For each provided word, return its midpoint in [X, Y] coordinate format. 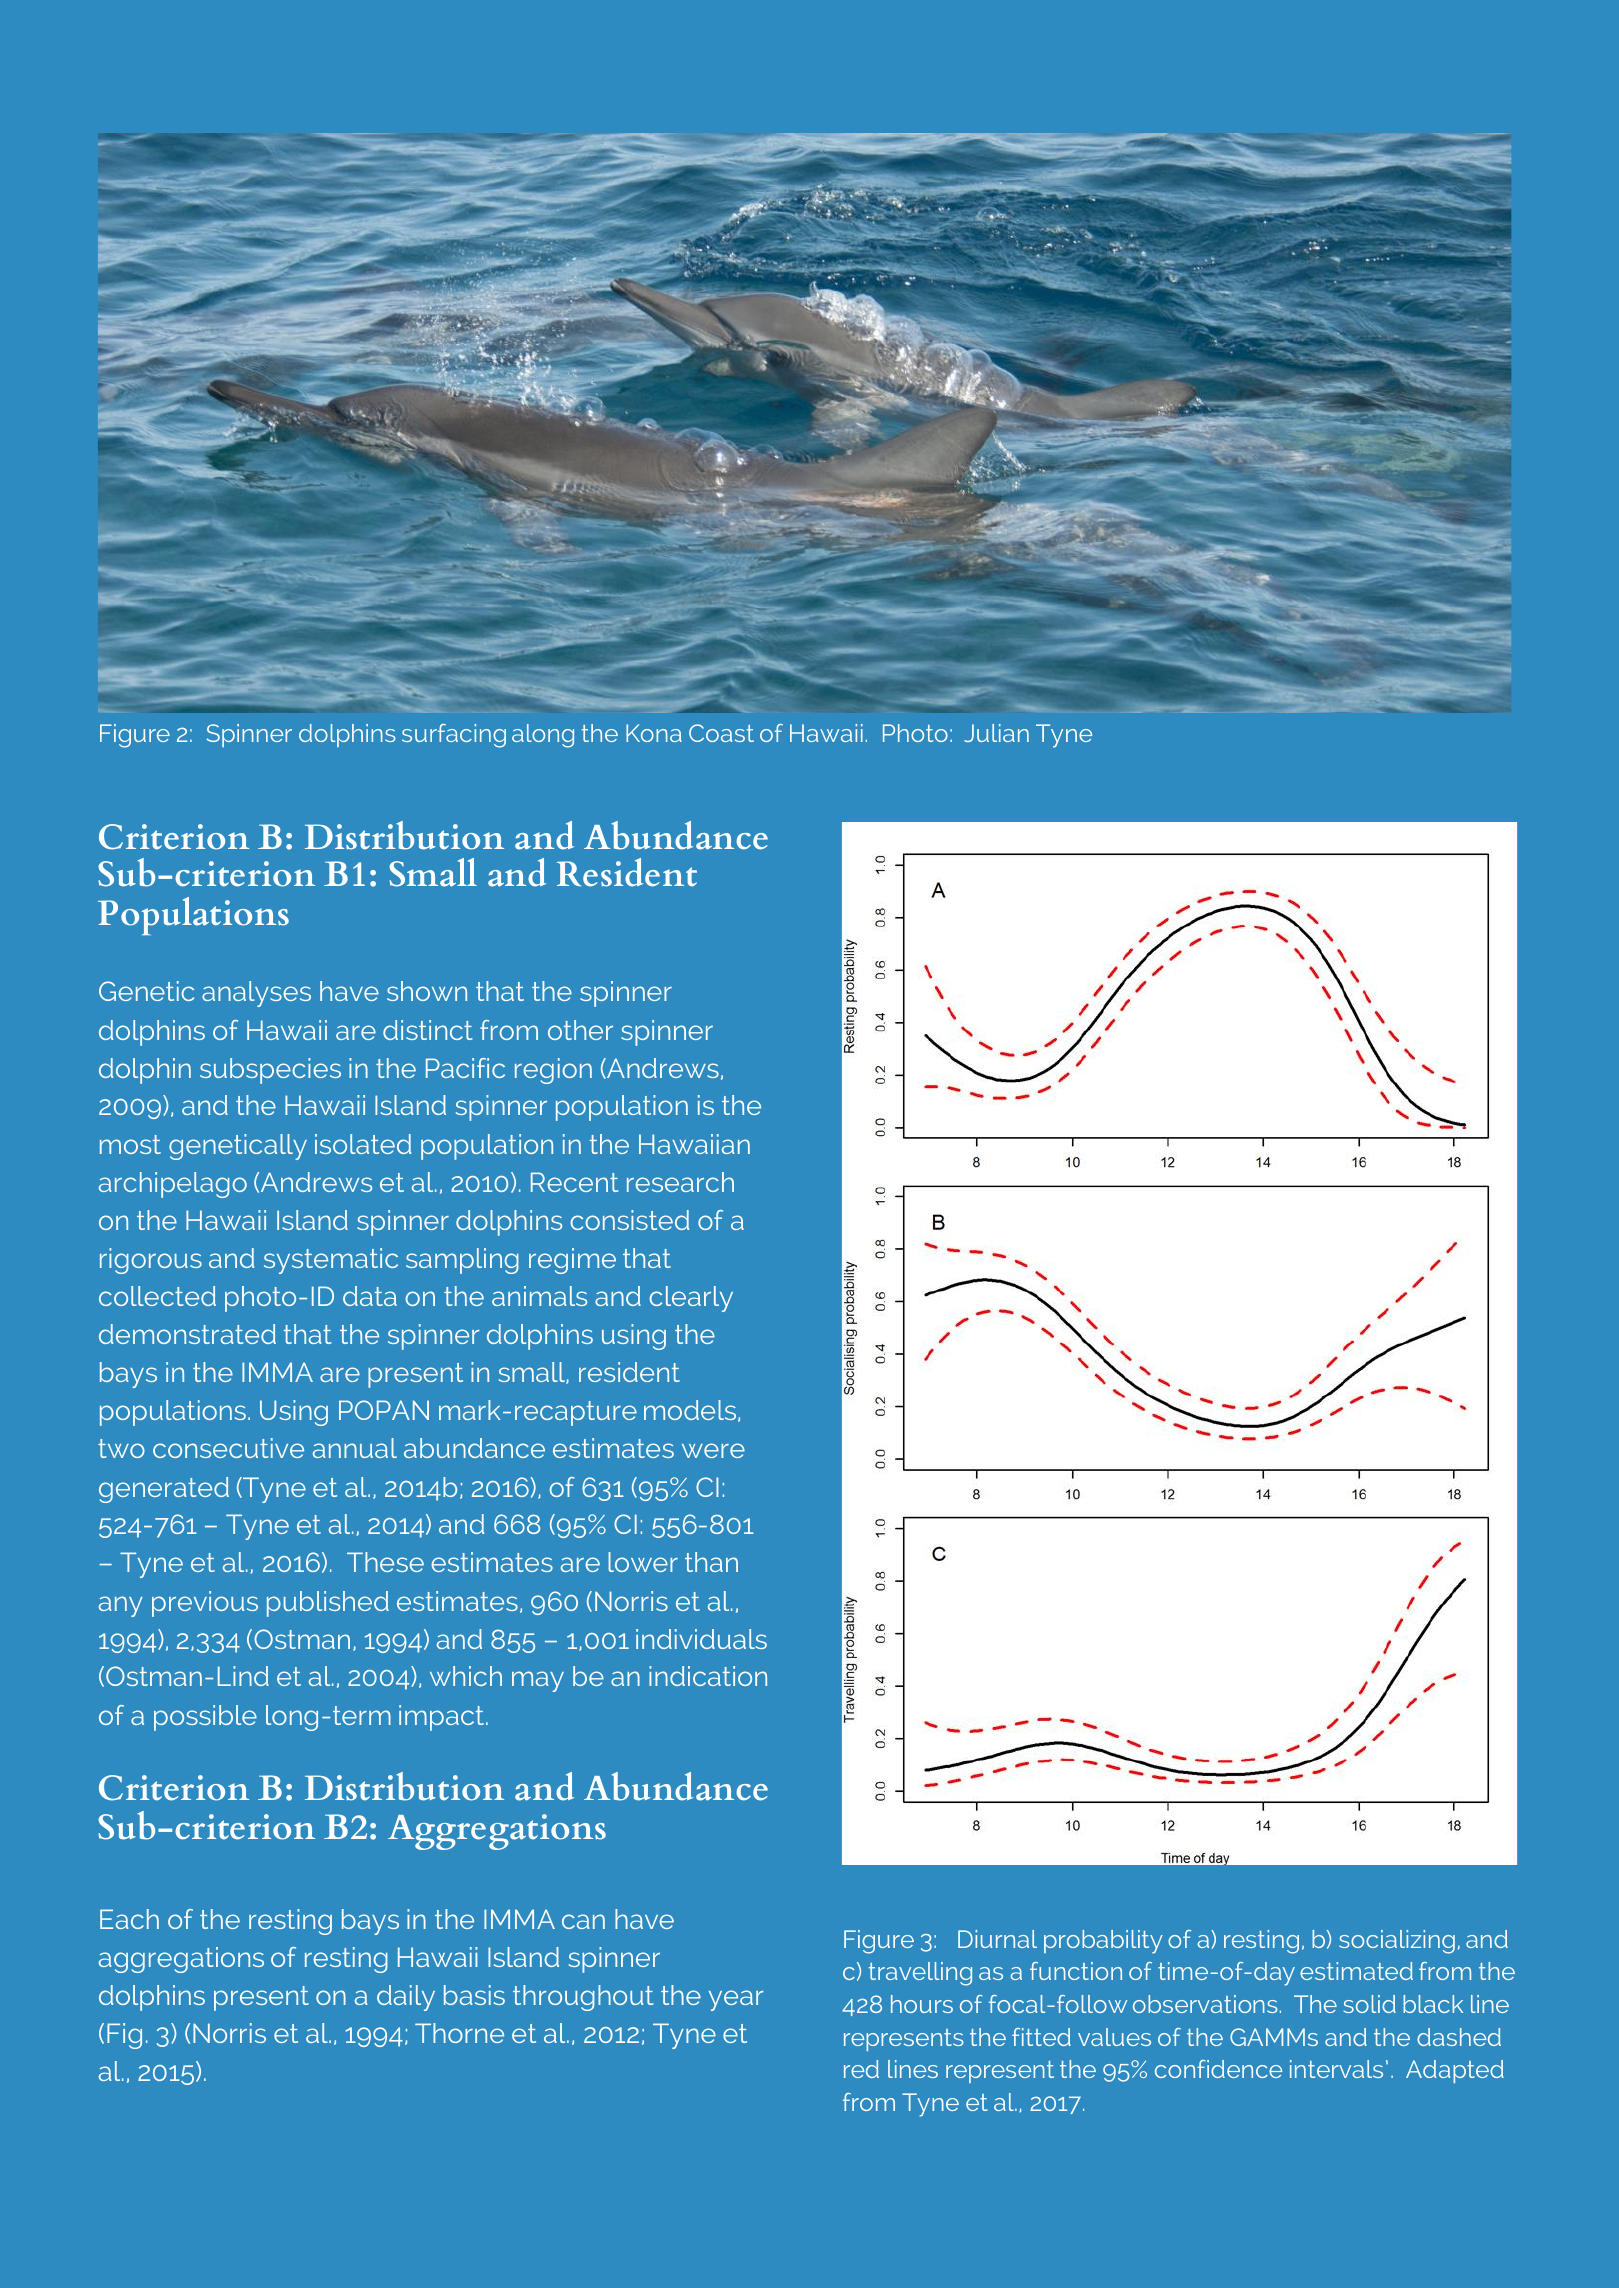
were [713, 1450]
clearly [691, 1299]
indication [708, 1676]
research [680, 1182]
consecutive [228, 1448]
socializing [1397, 1942]
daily [406, 1998]
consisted [629, 1220]
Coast [721, 733]
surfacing [454, 736]
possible [205, 1718]
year [736, 2000]
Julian [996, 733]
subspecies [270, 1071]
